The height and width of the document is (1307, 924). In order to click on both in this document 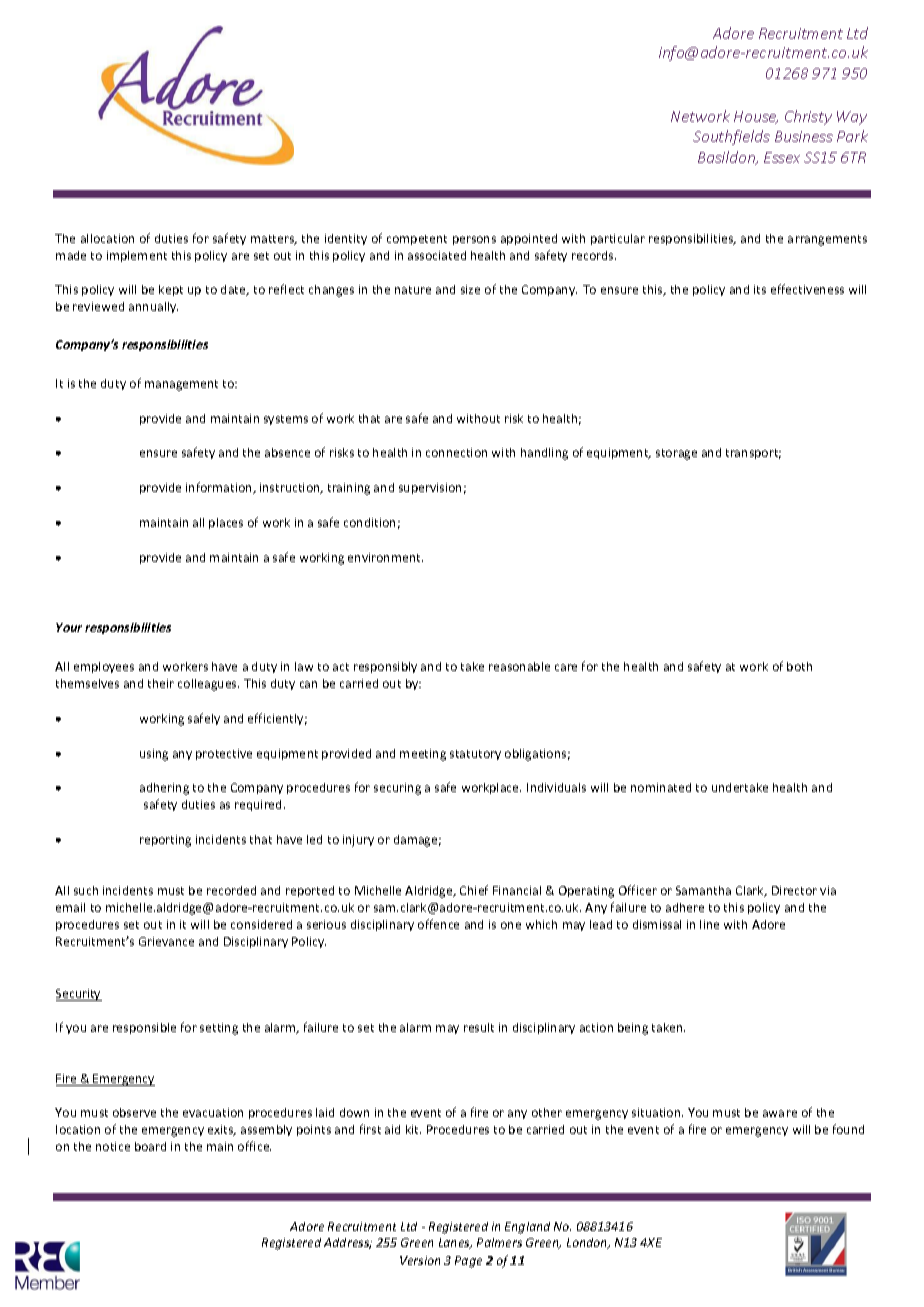, I will do `click(799, 666)`.
